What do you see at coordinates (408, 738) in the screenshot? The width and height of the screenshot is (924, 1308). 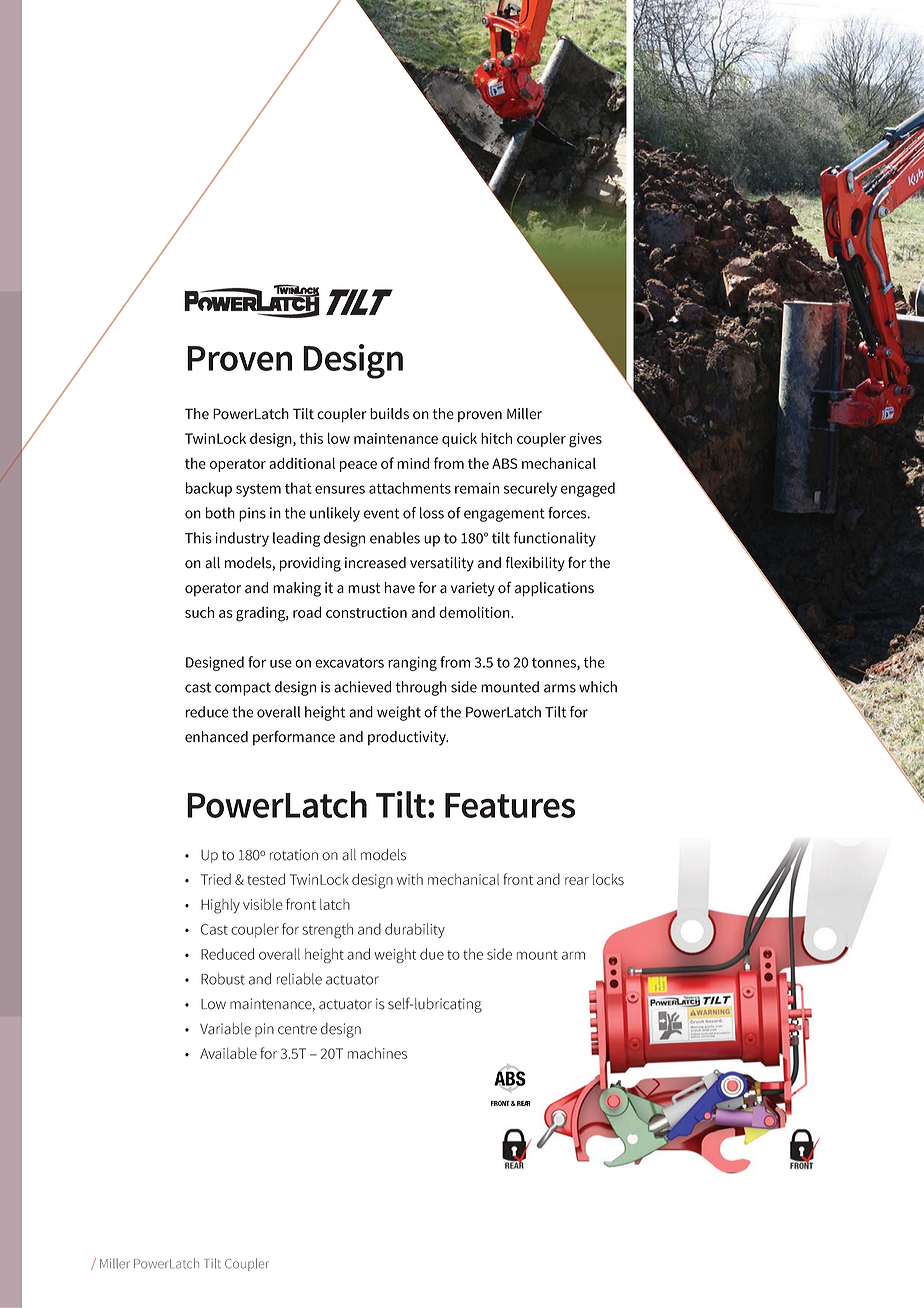 I see `productivity` at bounding box center [408, 738].
